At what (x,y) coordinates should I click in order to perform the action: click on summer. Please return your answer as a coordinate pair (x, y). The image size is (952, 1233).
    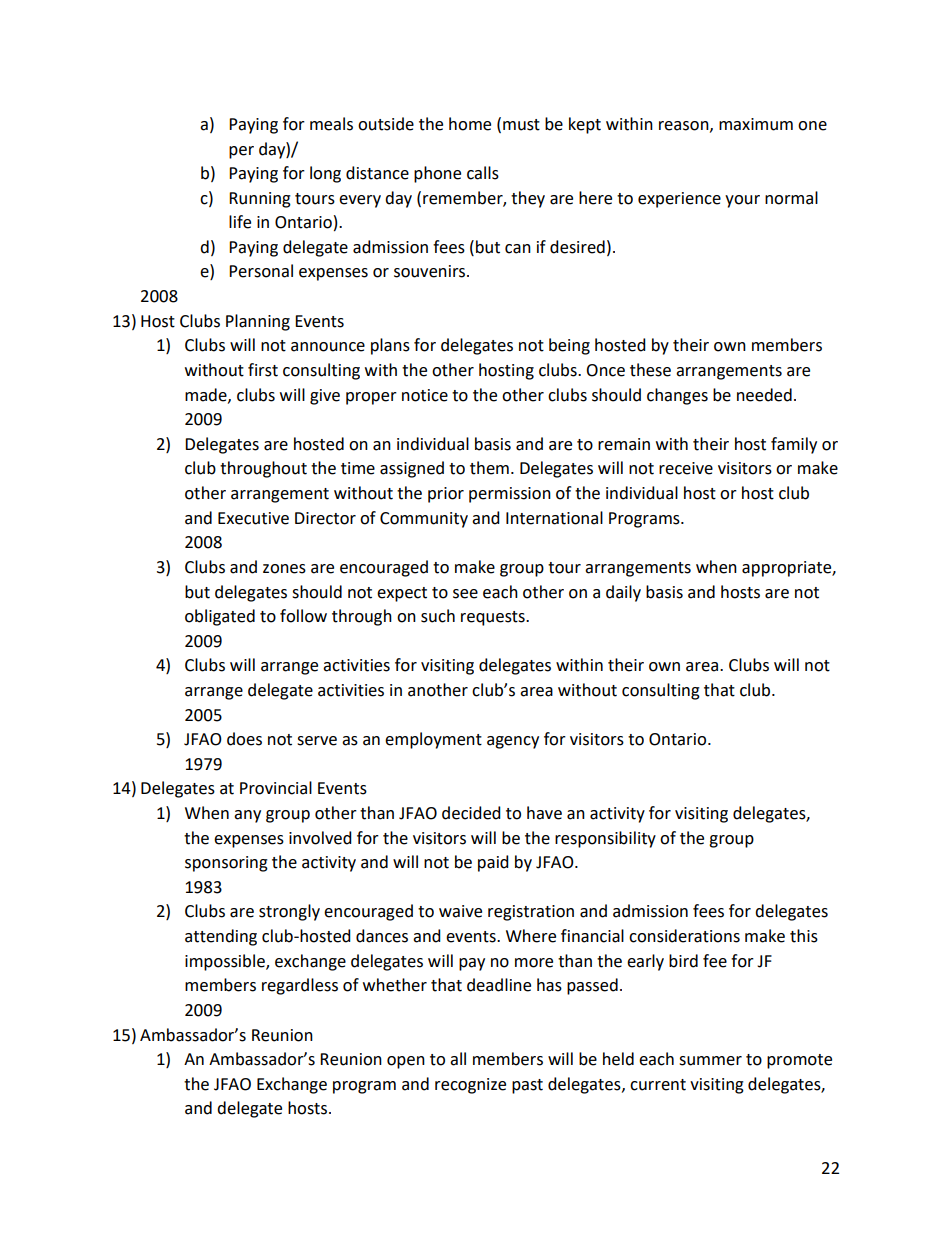
    Looking at the image, I should click on (710, 1061).
